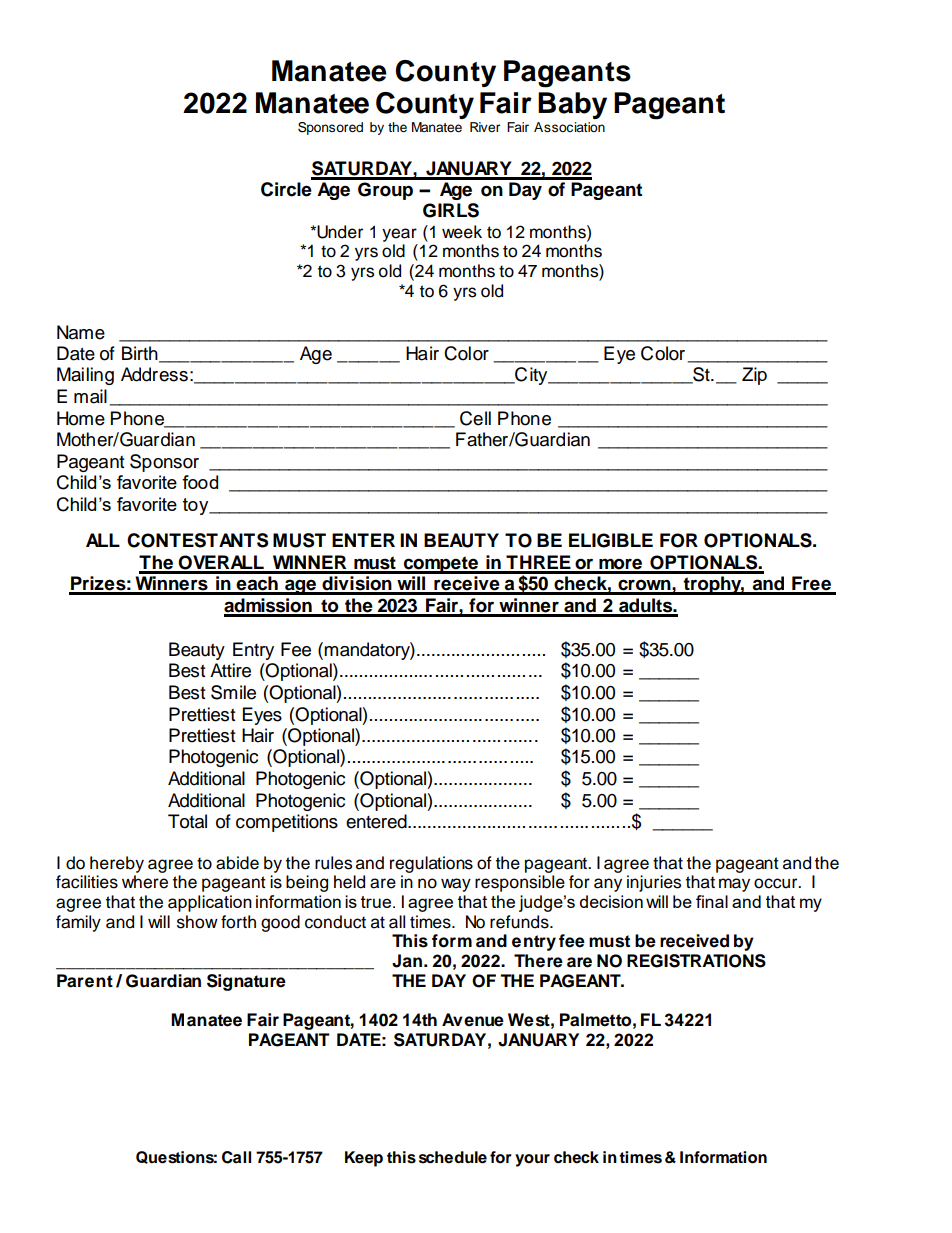 This screenshot has height=1233, width=952. Describe the element at coordinates (654, 883) in the screenshot. I see `injuries` at that location.
